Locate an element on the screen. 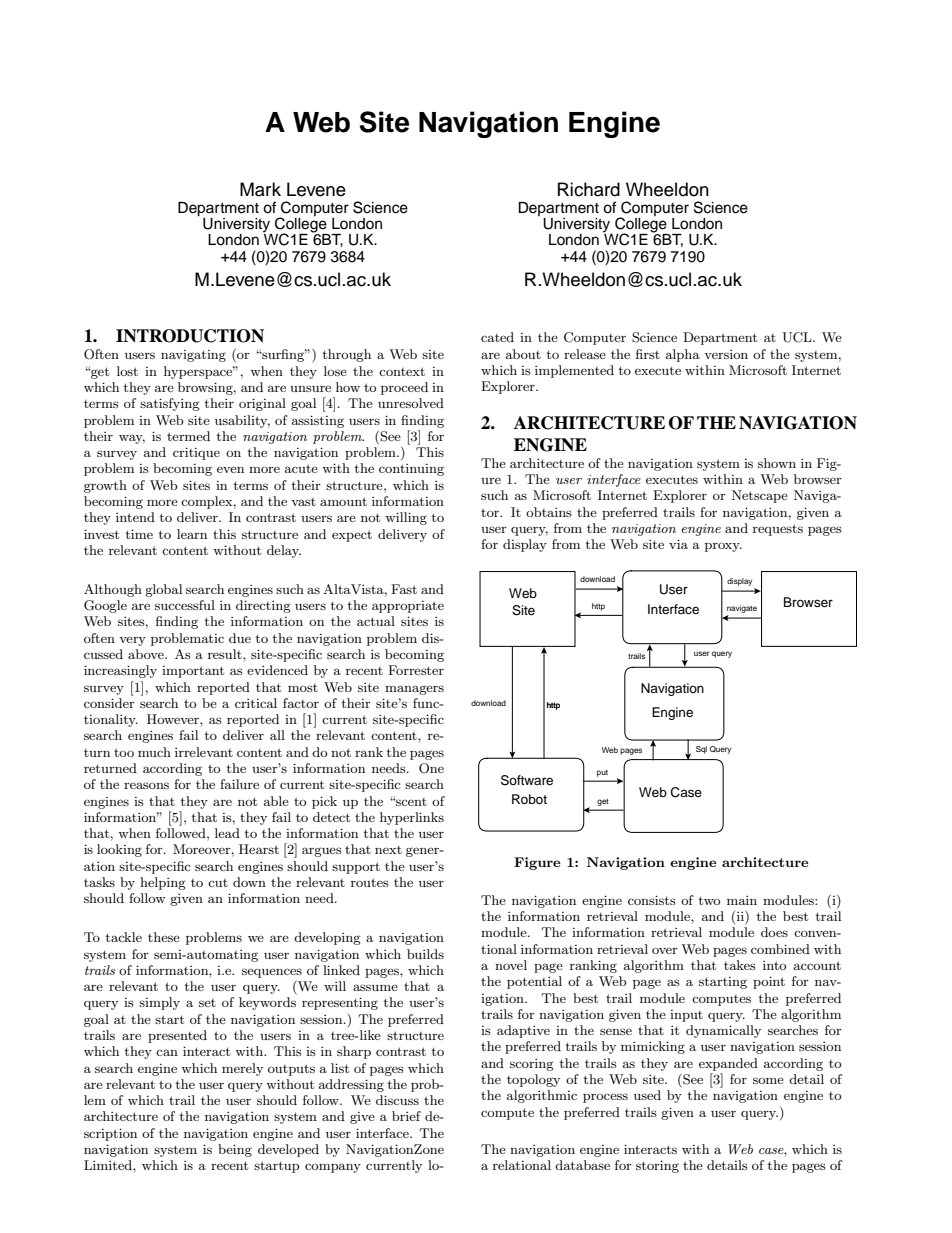 The image size is (952, 1233). alpha is located at coordinates (683, 355).
